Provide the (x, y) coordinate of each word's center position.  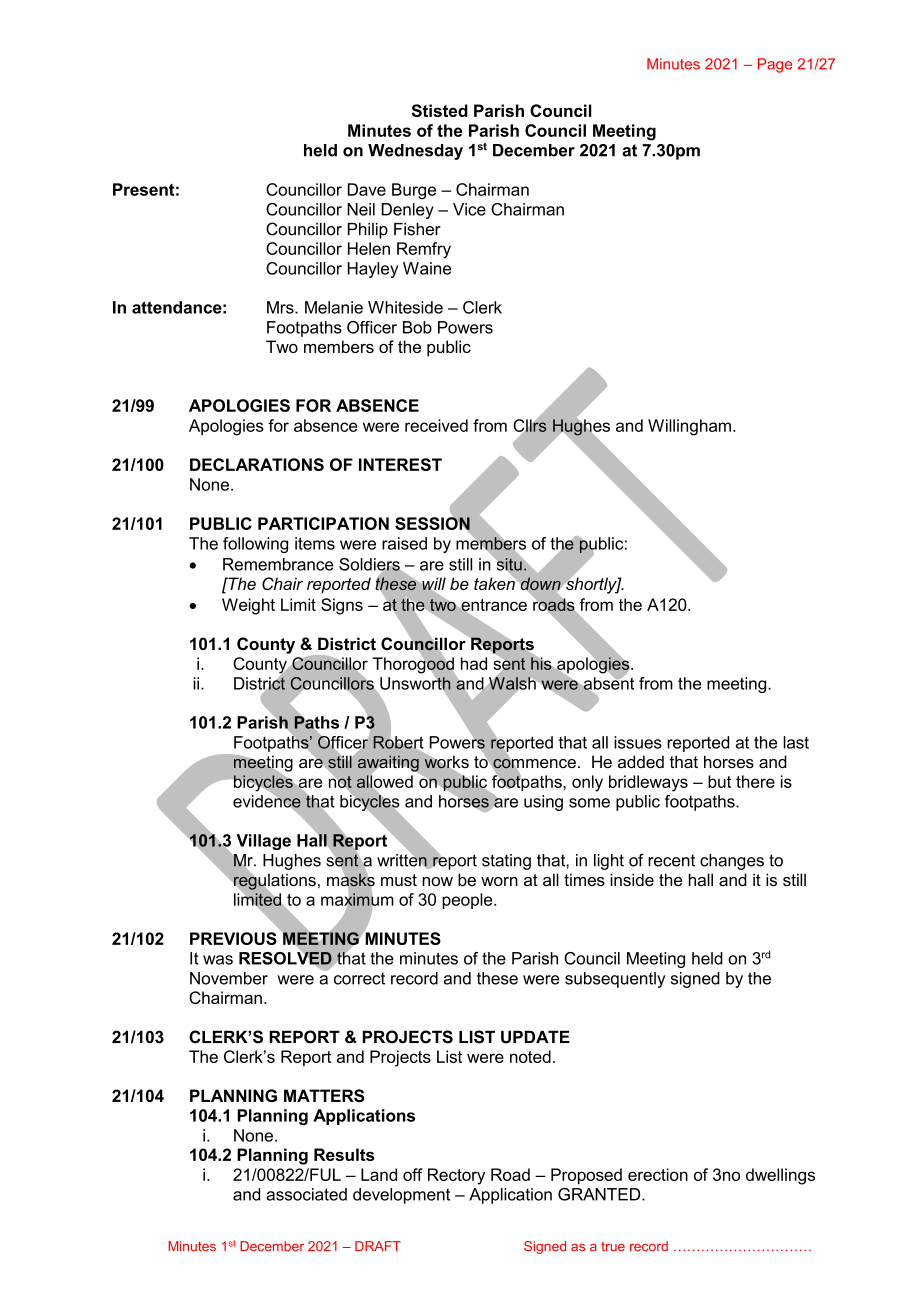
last (796, 742)
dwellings (780, 1176)
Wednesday (415, 152)
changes (732, 862)
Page (775, 65)
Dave (367, 189)
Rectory (456, 1176)
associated (306, 1194)
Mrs (281, 307)
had (474, 663)
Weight (248, 606)
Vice (469, 209)
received (436, 425)
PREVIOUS (233, 938)
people (468, 901)
